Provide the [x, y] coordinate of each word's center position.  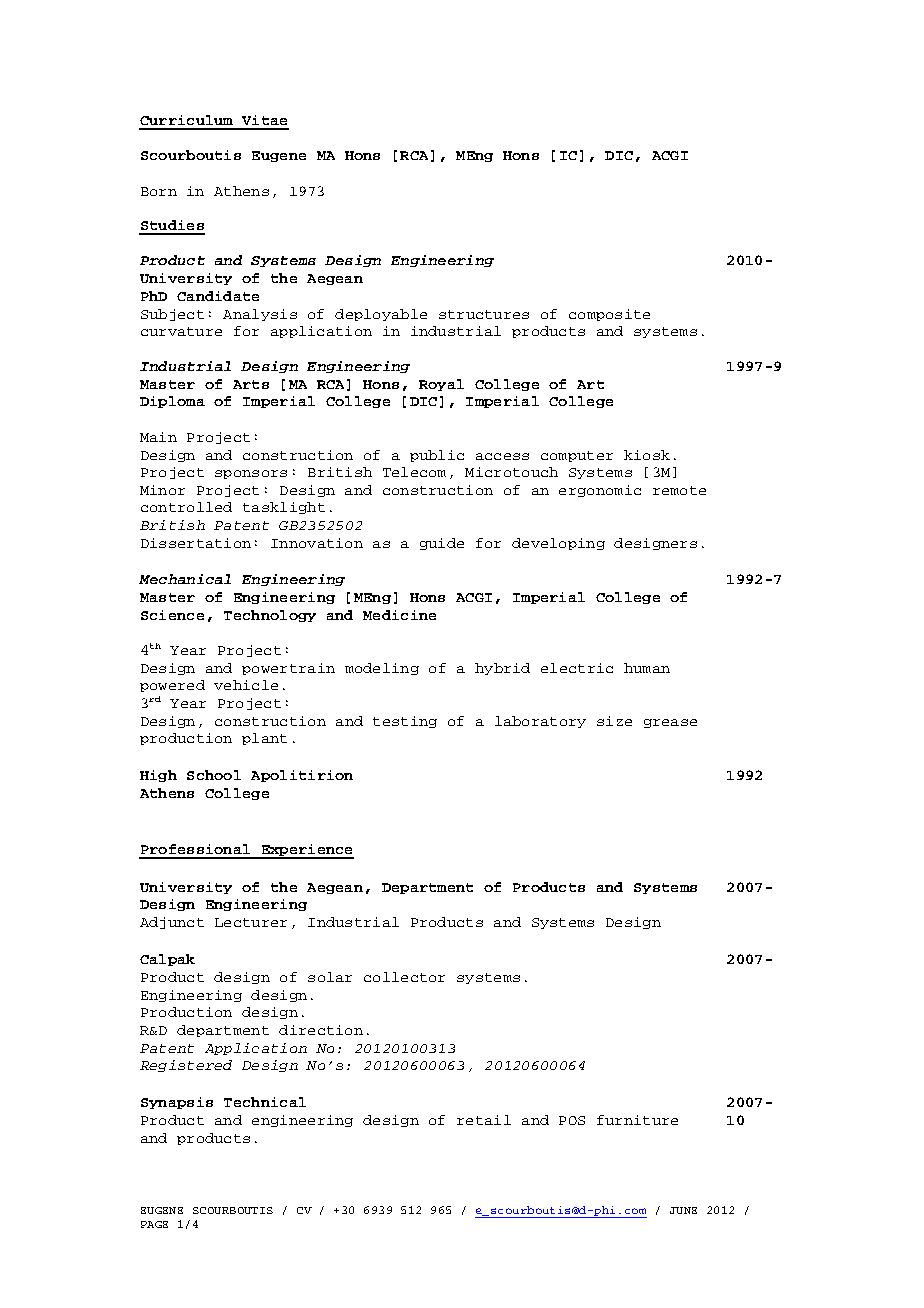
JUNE [683, 1210]
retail [484, 1120]
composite [609, 315]
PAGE [154, 1224]
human [647, 668]
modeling [382, 669]
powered [172, 686]
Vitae [264, 120]
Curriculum [186, 120]
